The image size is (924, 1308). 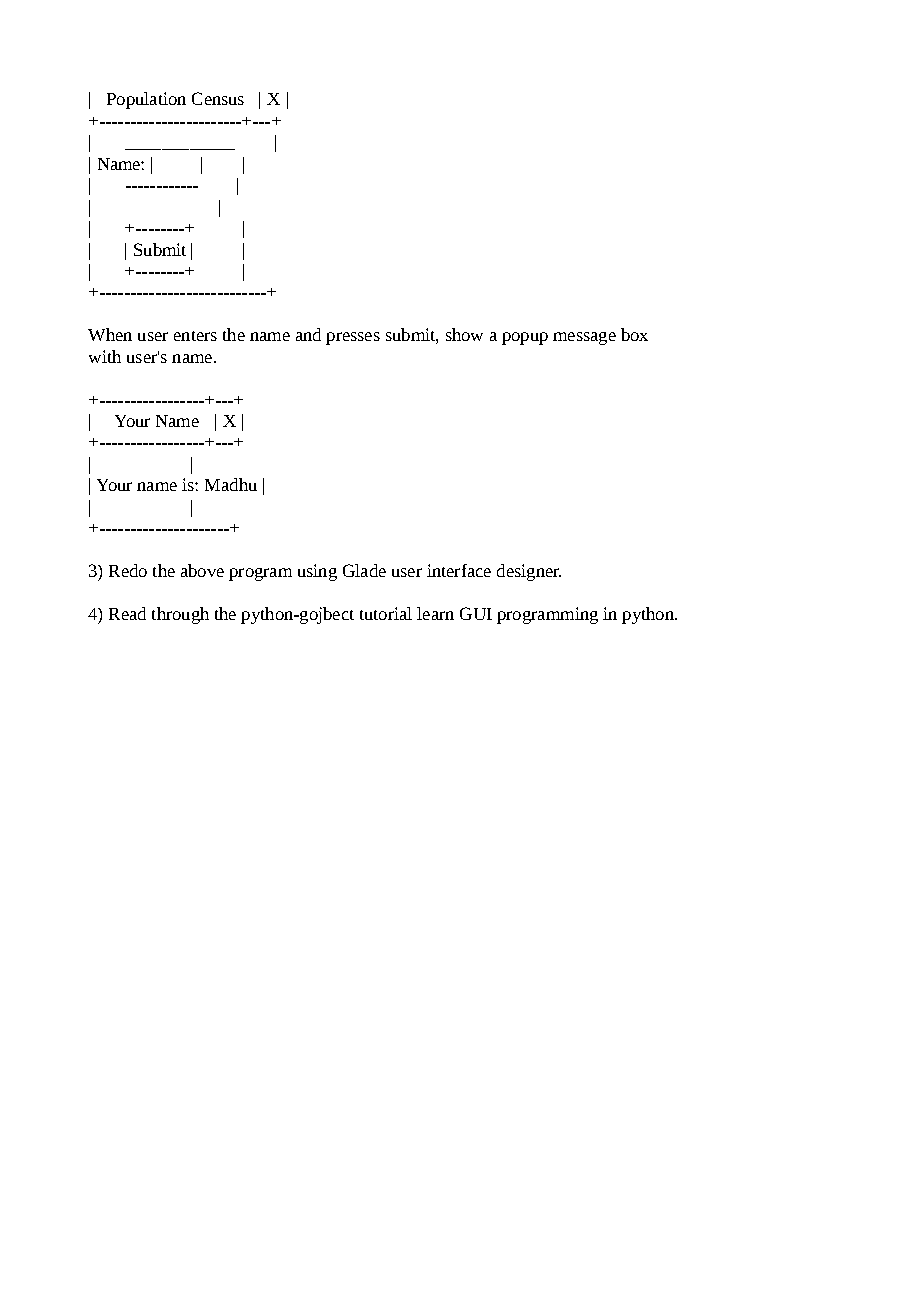 I want to click on designer, so click(x=529, y=572).
